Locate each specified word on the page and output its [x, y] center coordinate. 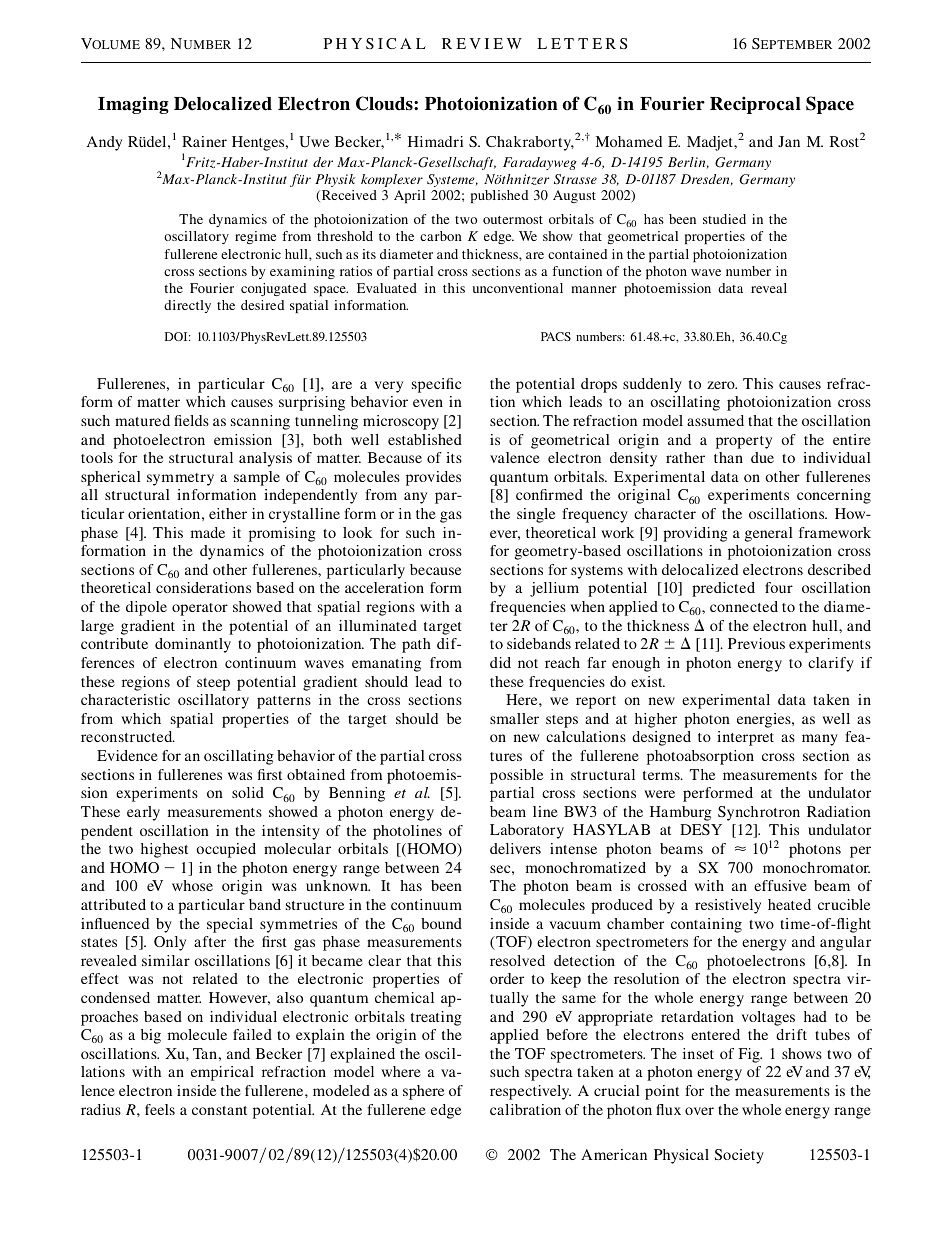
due [762, 457]
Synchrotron [759, 813]
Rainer [204, 141]
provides [433, 478]
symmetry [180, 479]
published [499, 196]
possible [516, 776]
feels [160, 1109]
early [143, 813]
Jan [789, 141]
